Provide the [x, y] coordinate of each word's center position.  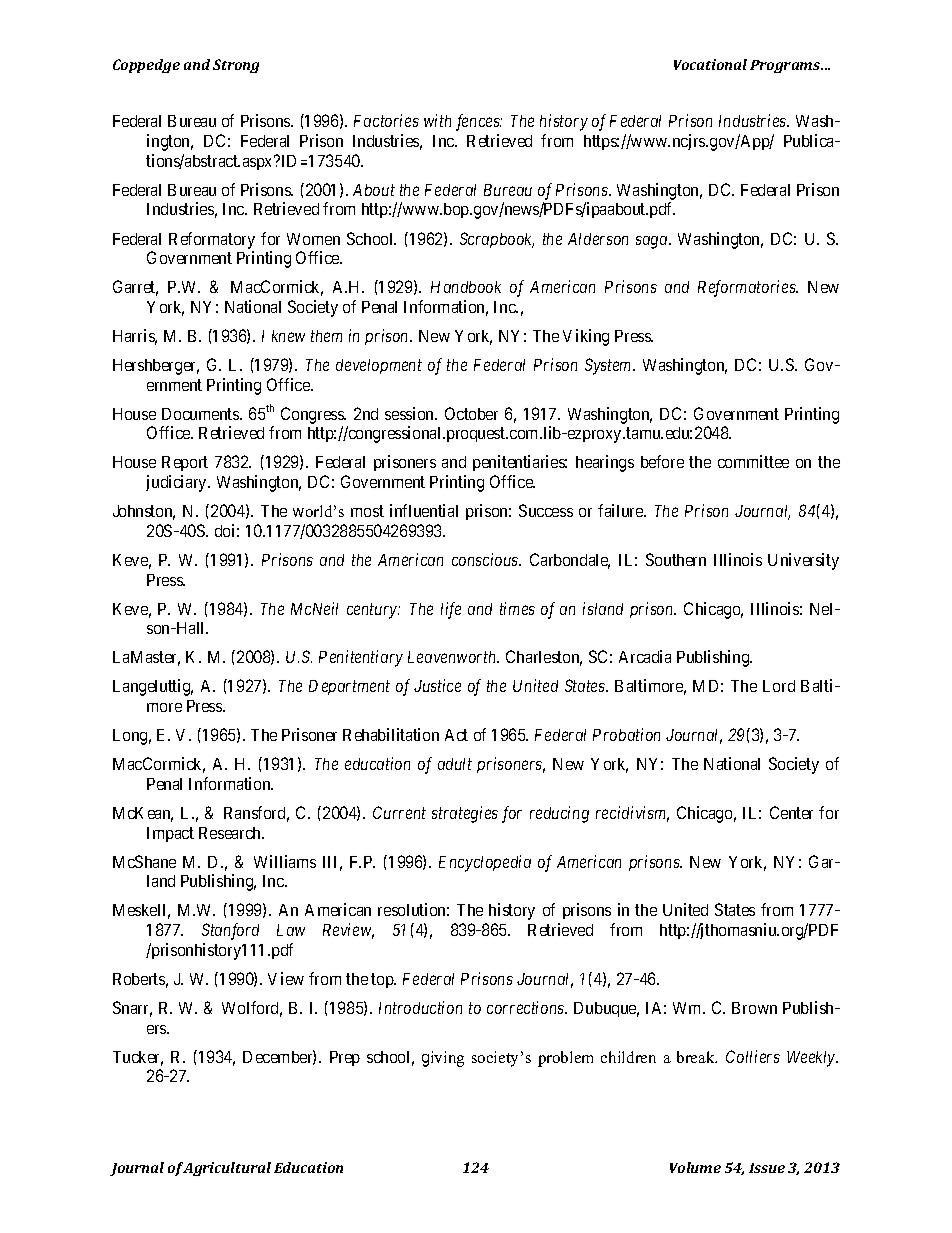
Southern [676, 559]
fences [479, 122]
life [451, 610]
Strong [236, 66]
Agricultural [227, 1169]
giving [443, 1059]
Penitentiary [361, 658]
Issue [767, 1168]
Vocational [710, 64]
